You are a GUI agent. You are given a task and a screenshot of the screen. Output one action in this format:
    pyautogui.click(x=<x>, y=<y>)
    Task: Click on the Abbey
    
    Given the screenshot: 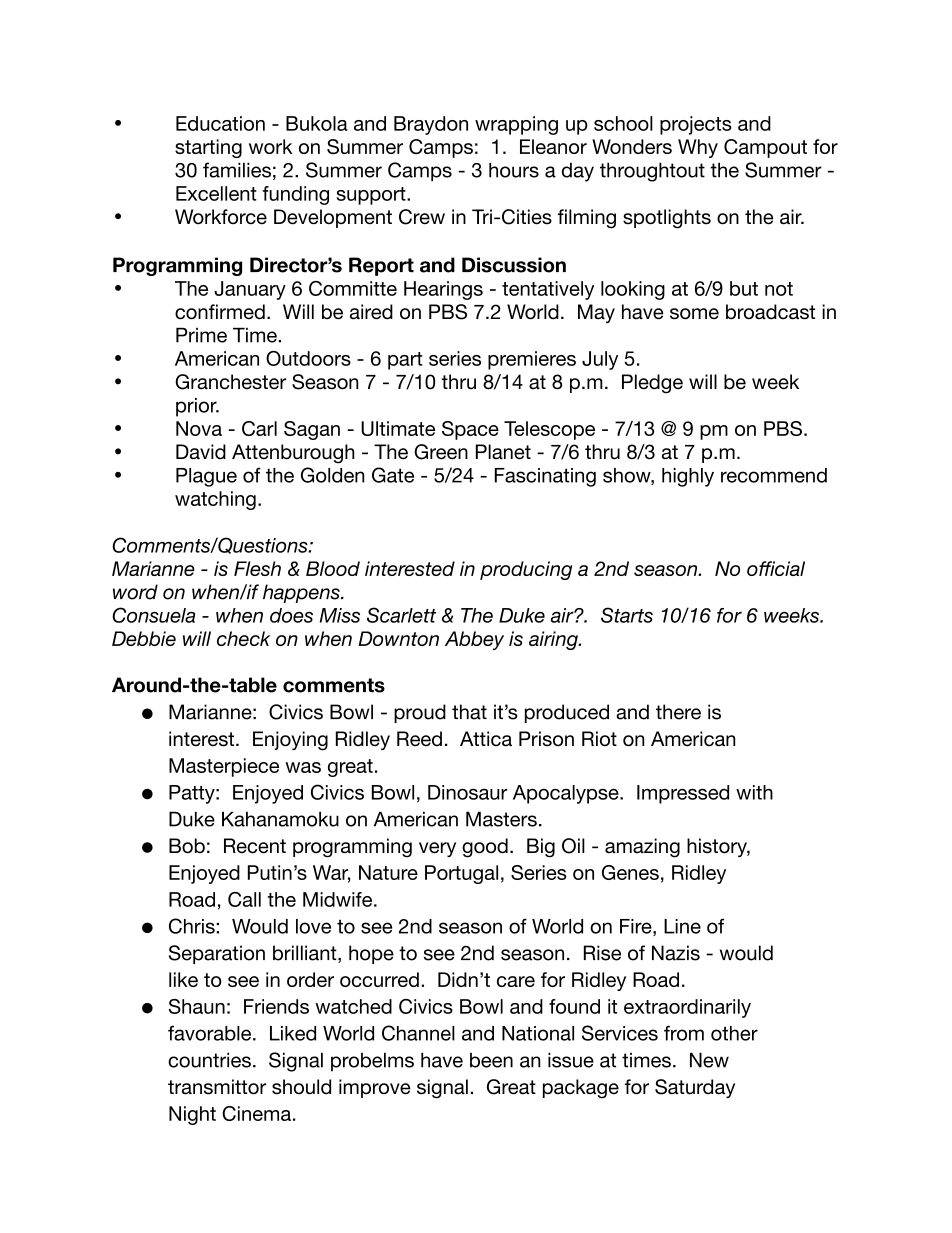 What is the action you would take?
    pyautogui.click(x=474, y=640)
